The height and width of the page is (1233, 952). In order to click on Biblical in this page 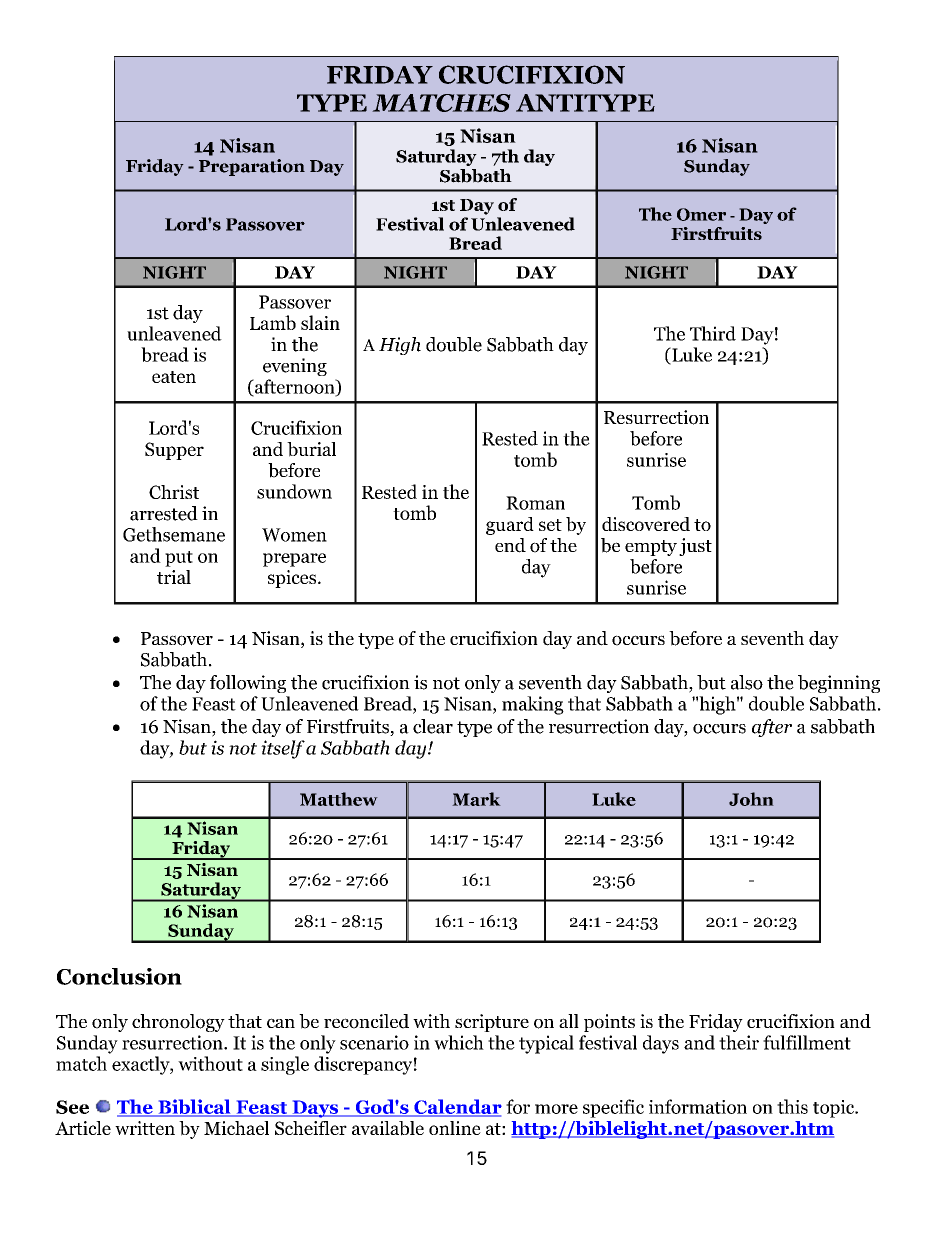, I will do `click(194, 1108)`.
